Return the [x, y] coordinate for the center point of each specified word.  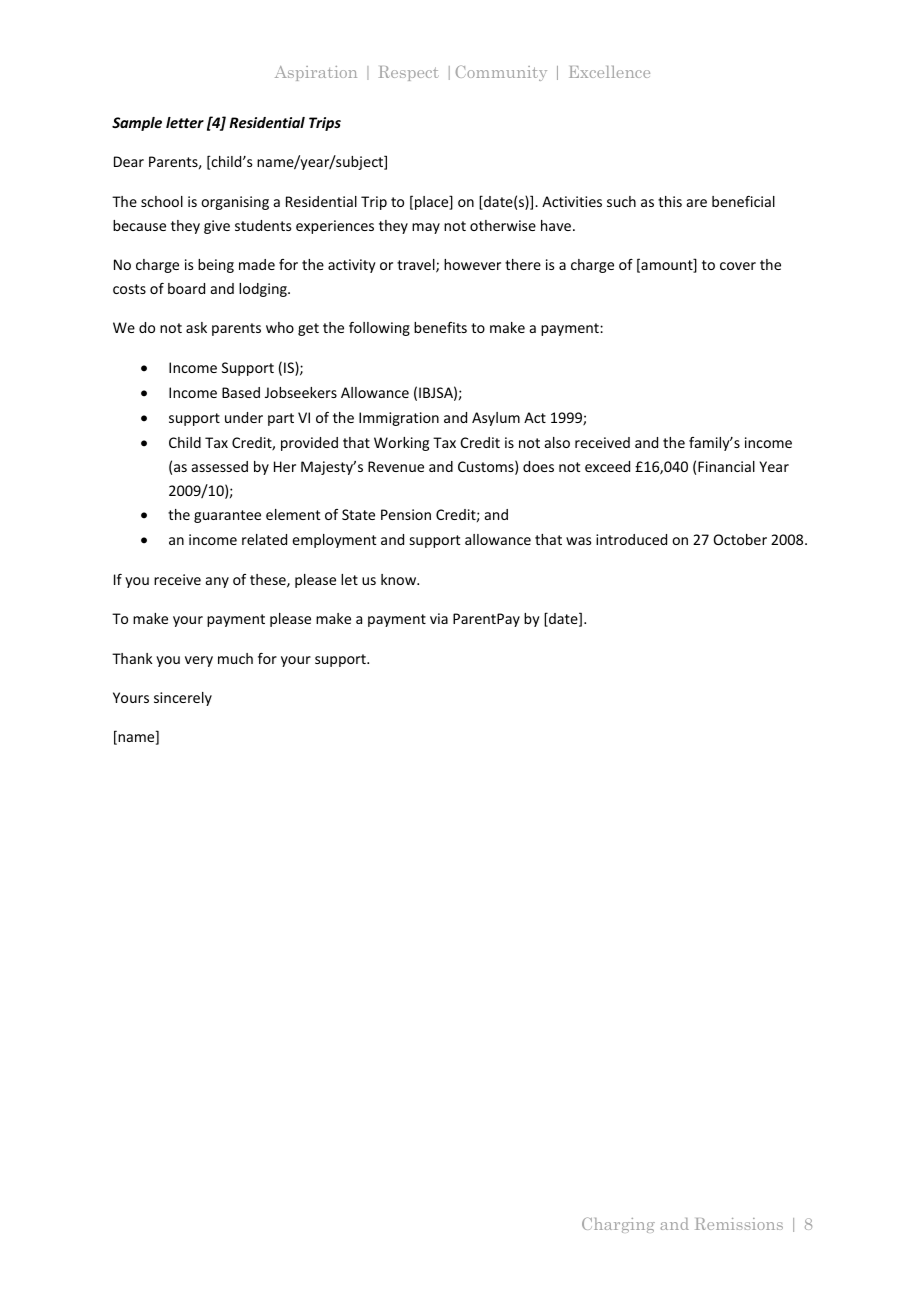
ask [196, 327]
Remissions [739, 1224]
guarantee [227, 516]
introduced [631, 539]
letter [185, 122]
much [235, 658]
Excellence [609, 72]
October [740, 539]
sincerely [183, 699]
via [439, 618]
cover [738, 266]
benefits [440, 327]
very [199, 661]
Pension [406, 514]
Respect [409, 73]
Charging [618, 1225]
